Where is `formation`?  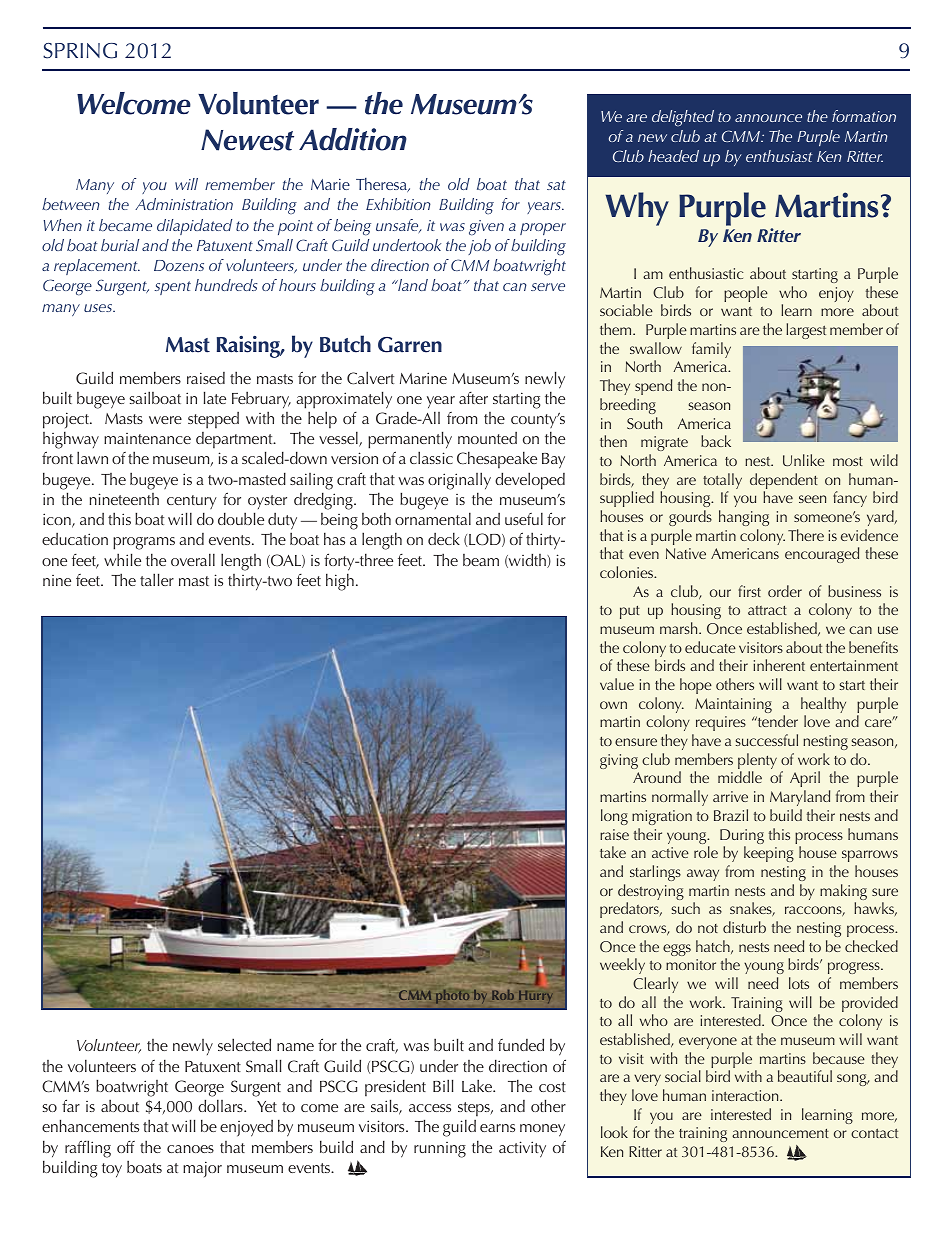
formation is located at coordinates (864, 116).
